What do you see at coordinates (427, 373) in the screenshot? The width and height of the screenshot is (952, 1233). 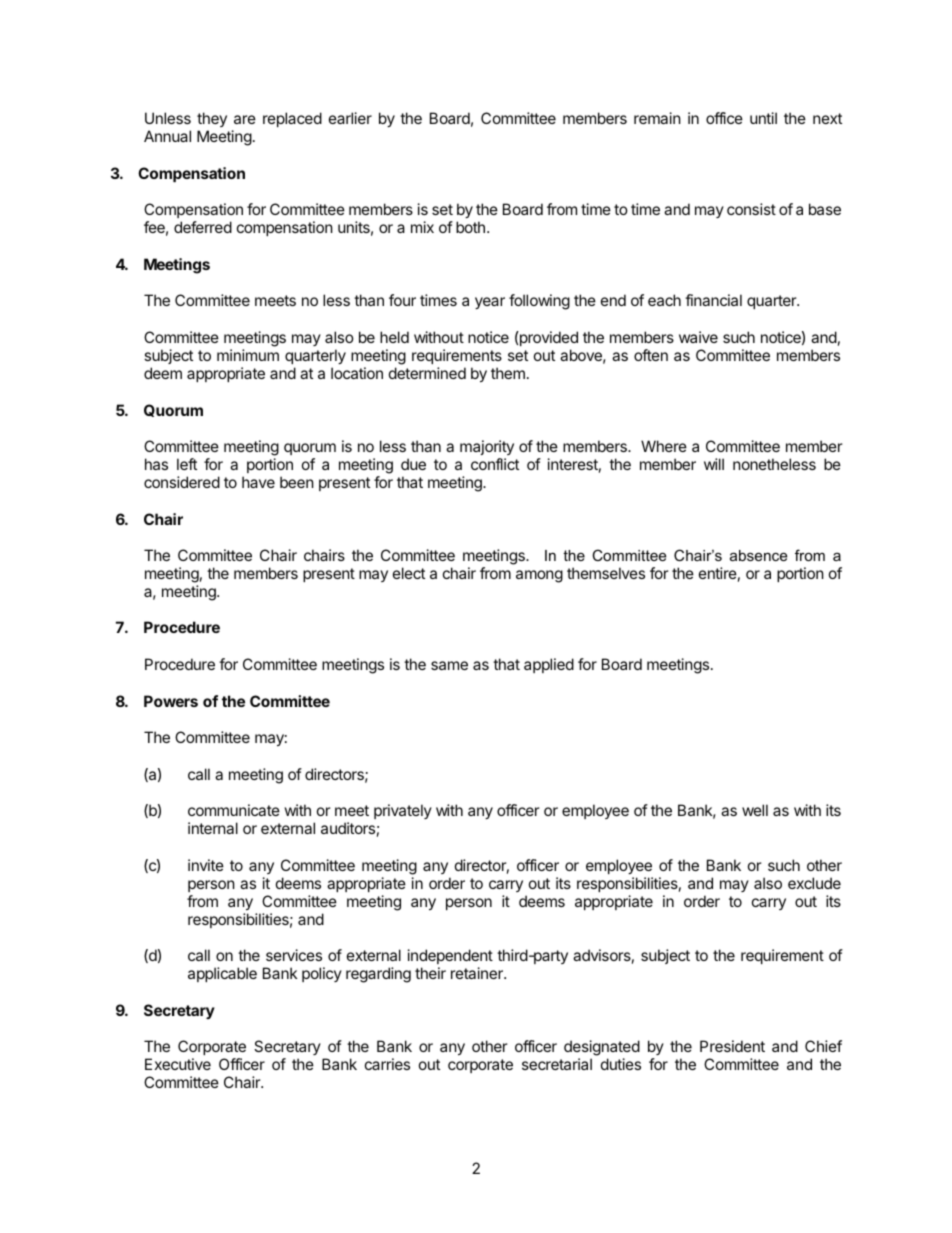 I see `determined` at bounding box center [427, 373].
